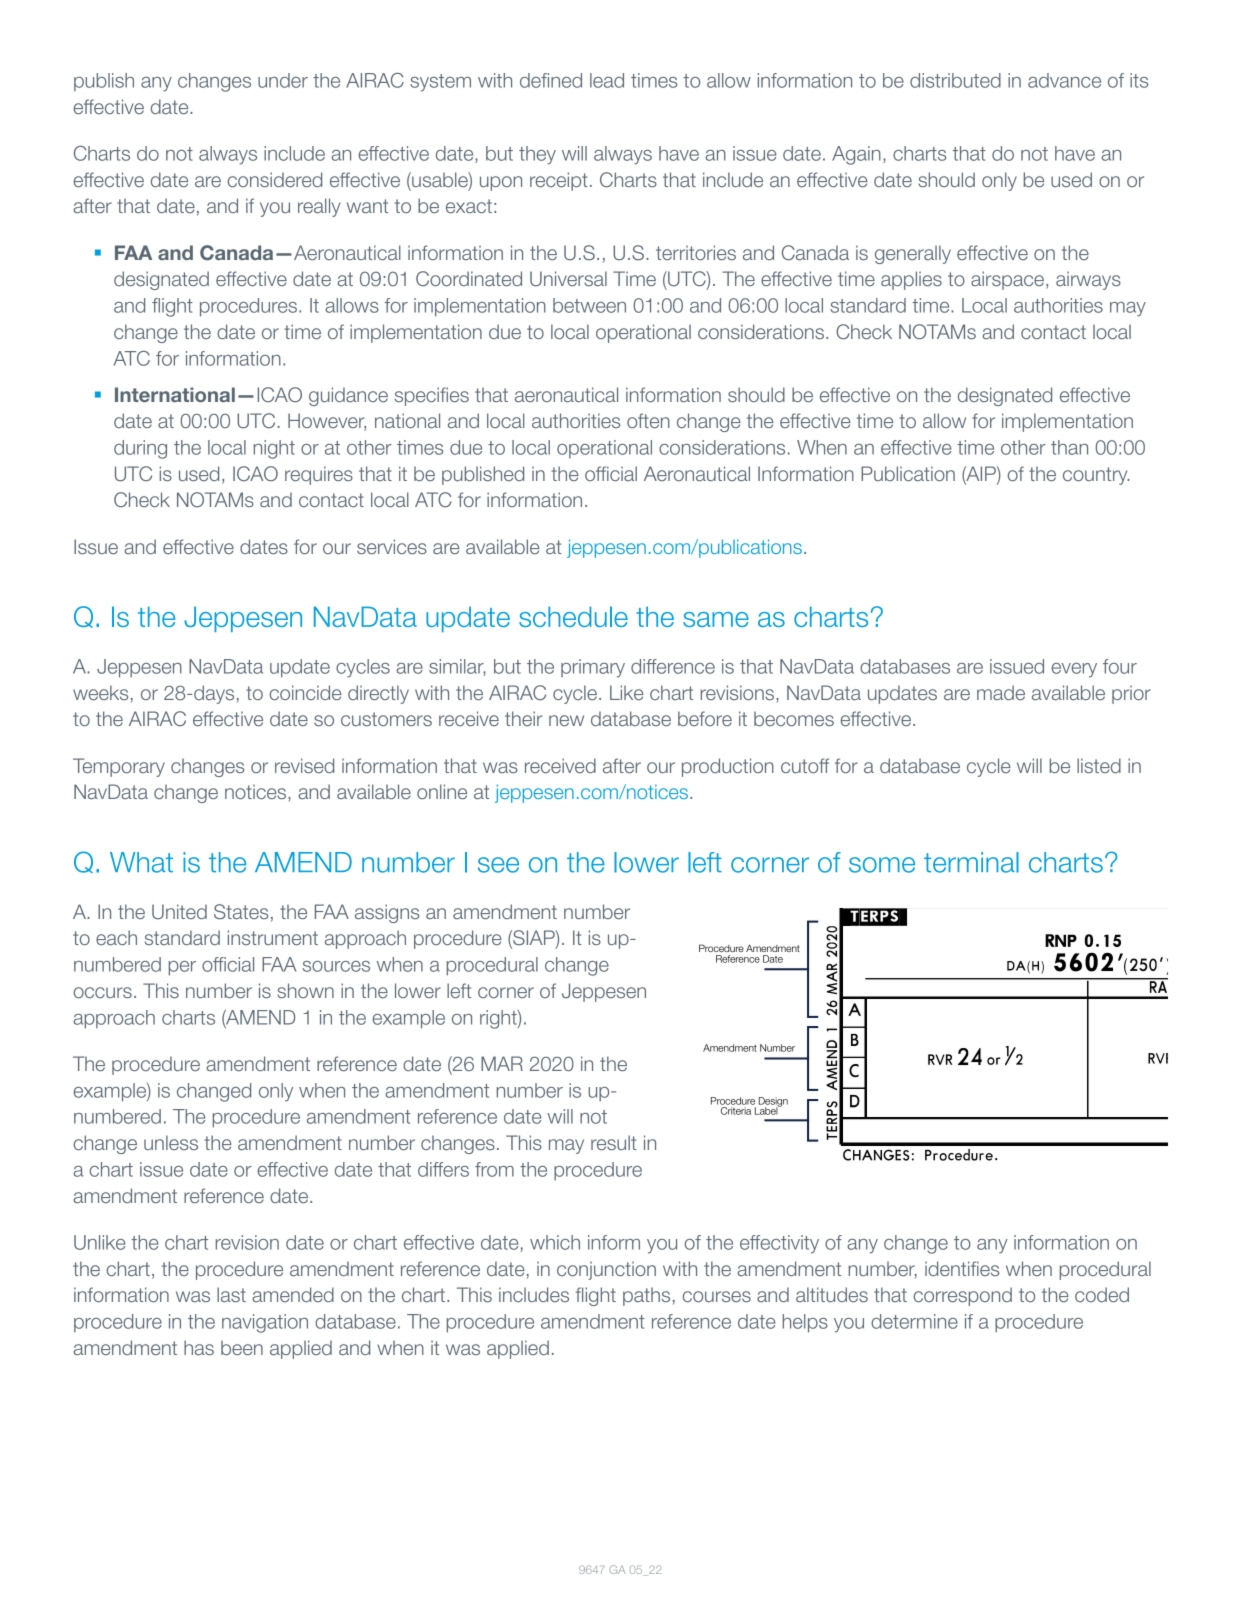 This page has width=1241, height=1606. What do you see at coordinates (231, 1294) in the page?
I see `last` at bounding box center [231, 1294].
